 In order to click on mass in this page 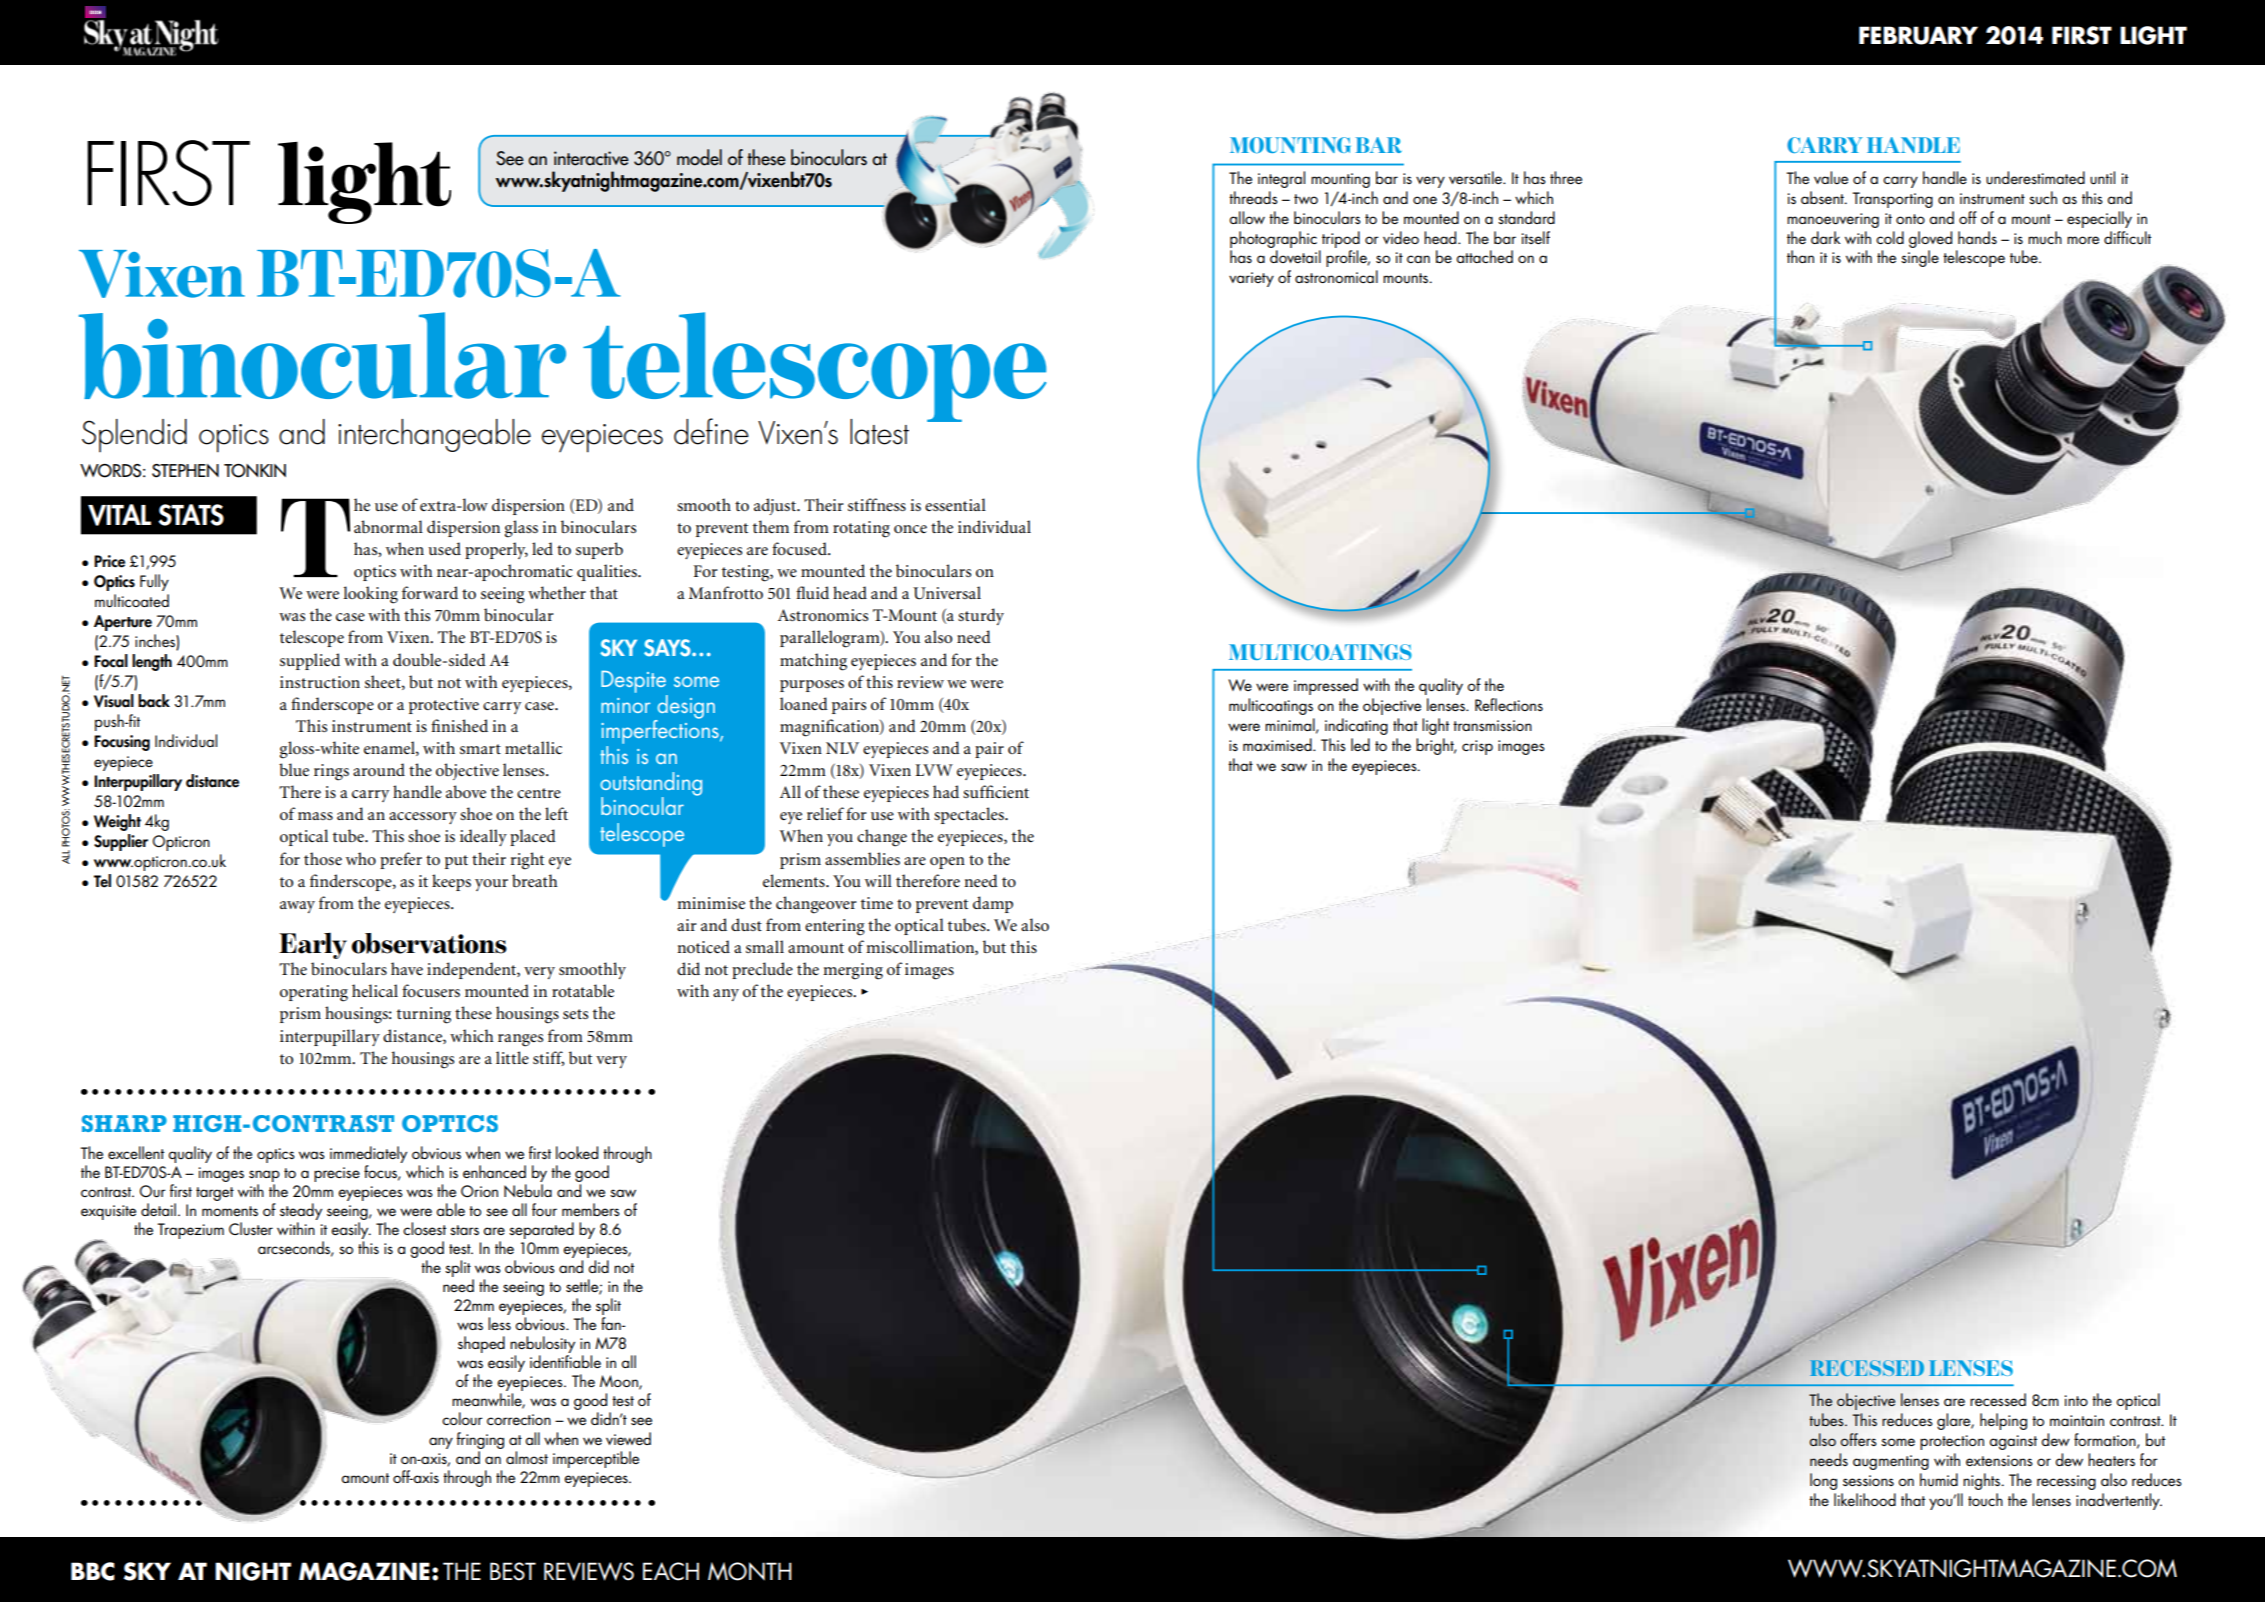, I will do `click(315, 816)`.
